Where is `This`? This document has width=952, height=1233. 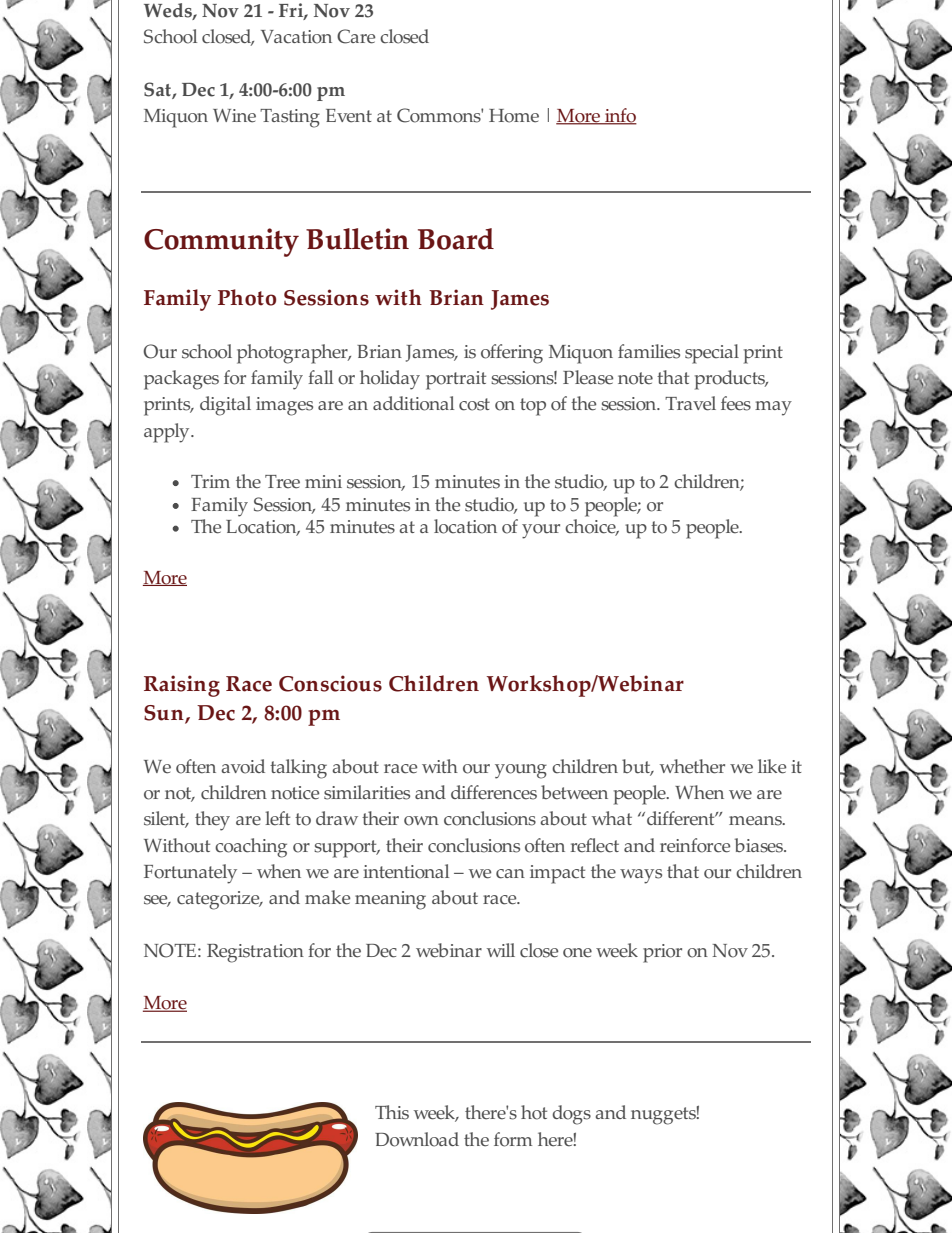 This is located at coordinates (392, 1112).
